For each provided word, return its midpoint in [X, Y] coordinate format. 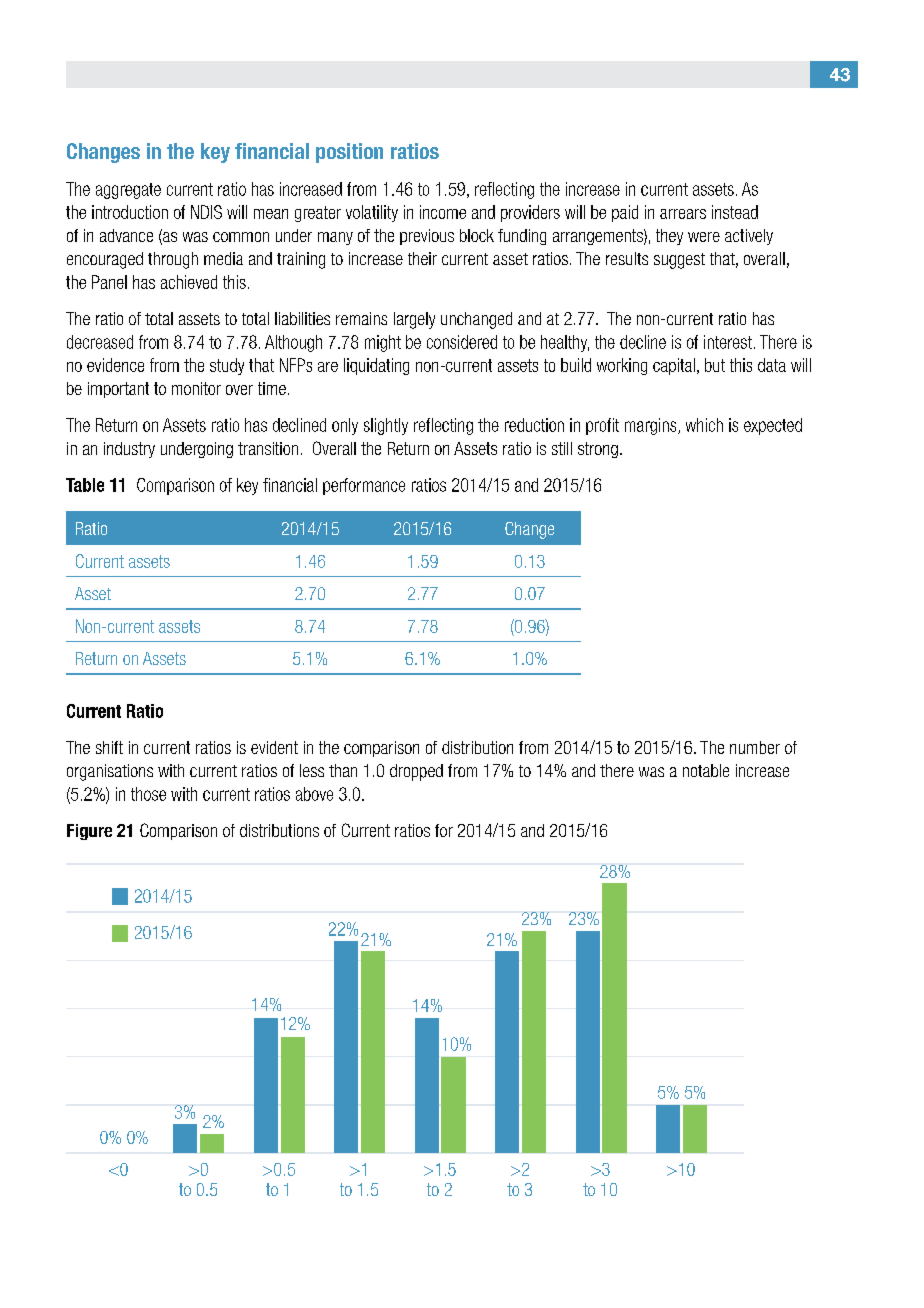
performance [364, 486]
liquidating [376, 366]
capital [674, 366]
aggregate [128, 191]
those [148, 794]
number [755, 747]
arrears [683, 214]
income [443, 212]
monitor [196, 388]
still [562, 448]
